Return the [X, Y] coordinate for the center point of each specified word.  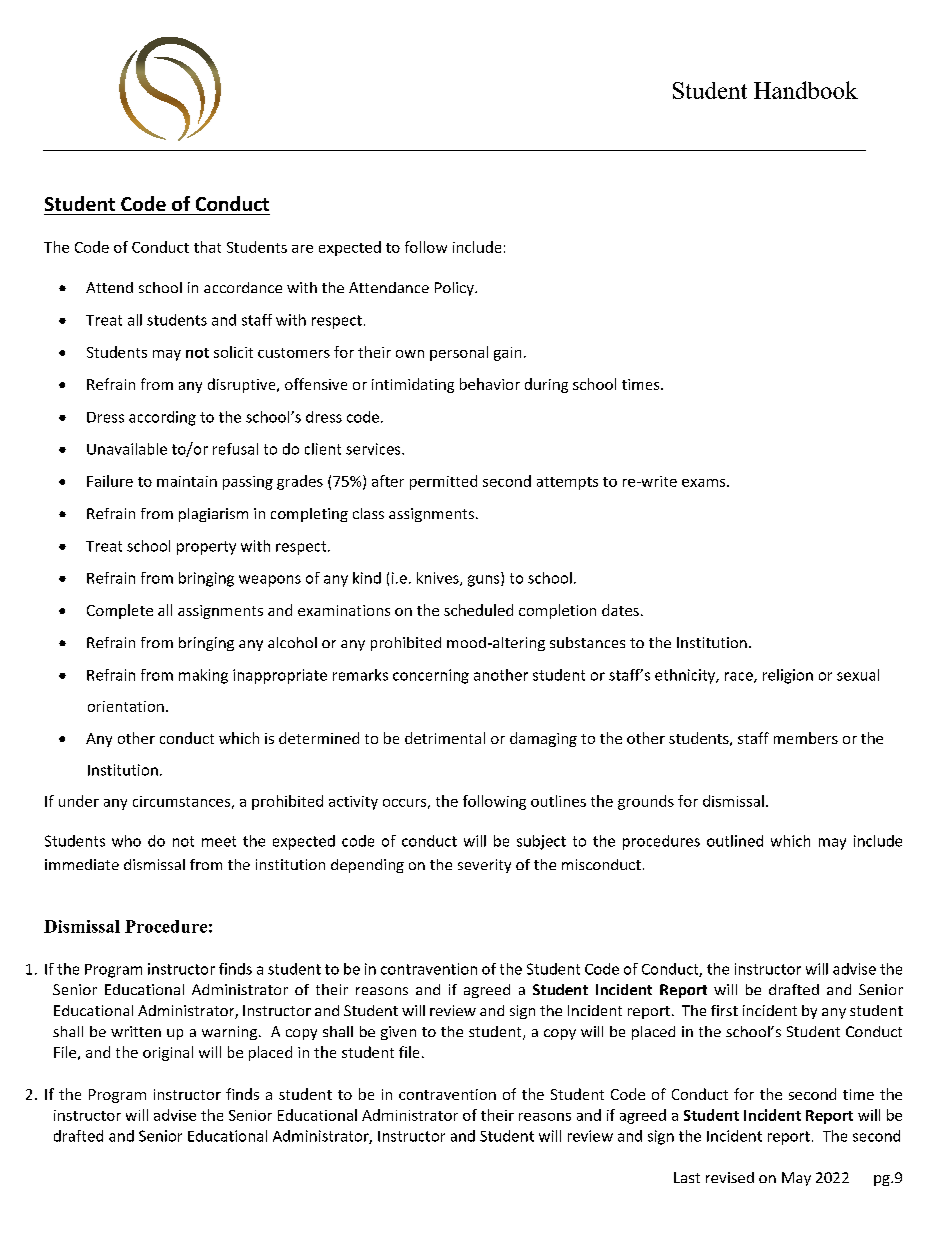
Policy [455, 289]
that [207, 247]
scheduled [478, 610]
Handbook [806, 90]
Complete [120, 611]
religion [788, 676]
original [168, 1053]
